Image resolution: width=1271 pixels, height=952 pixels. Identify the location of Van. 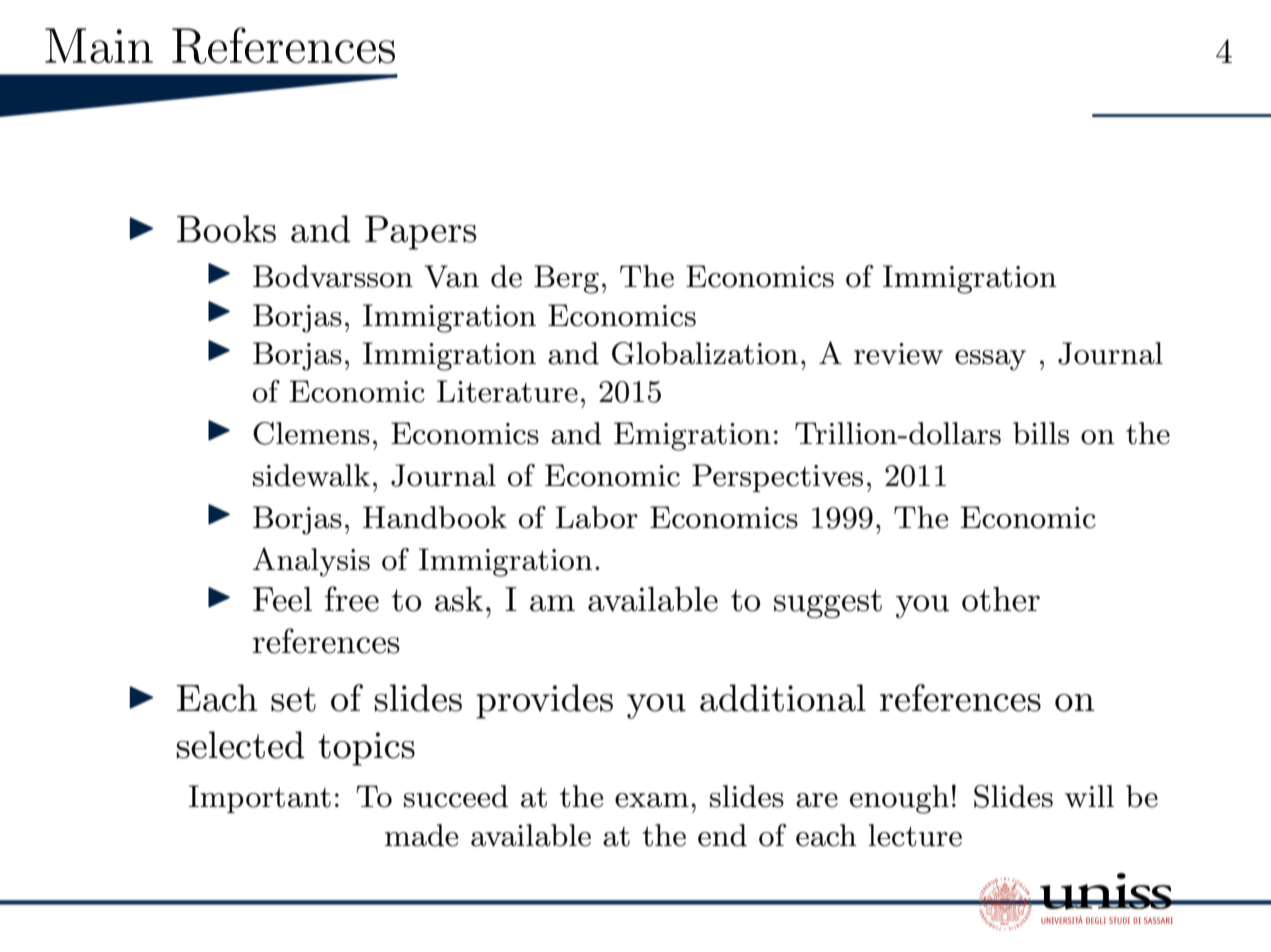
(451, 276).
